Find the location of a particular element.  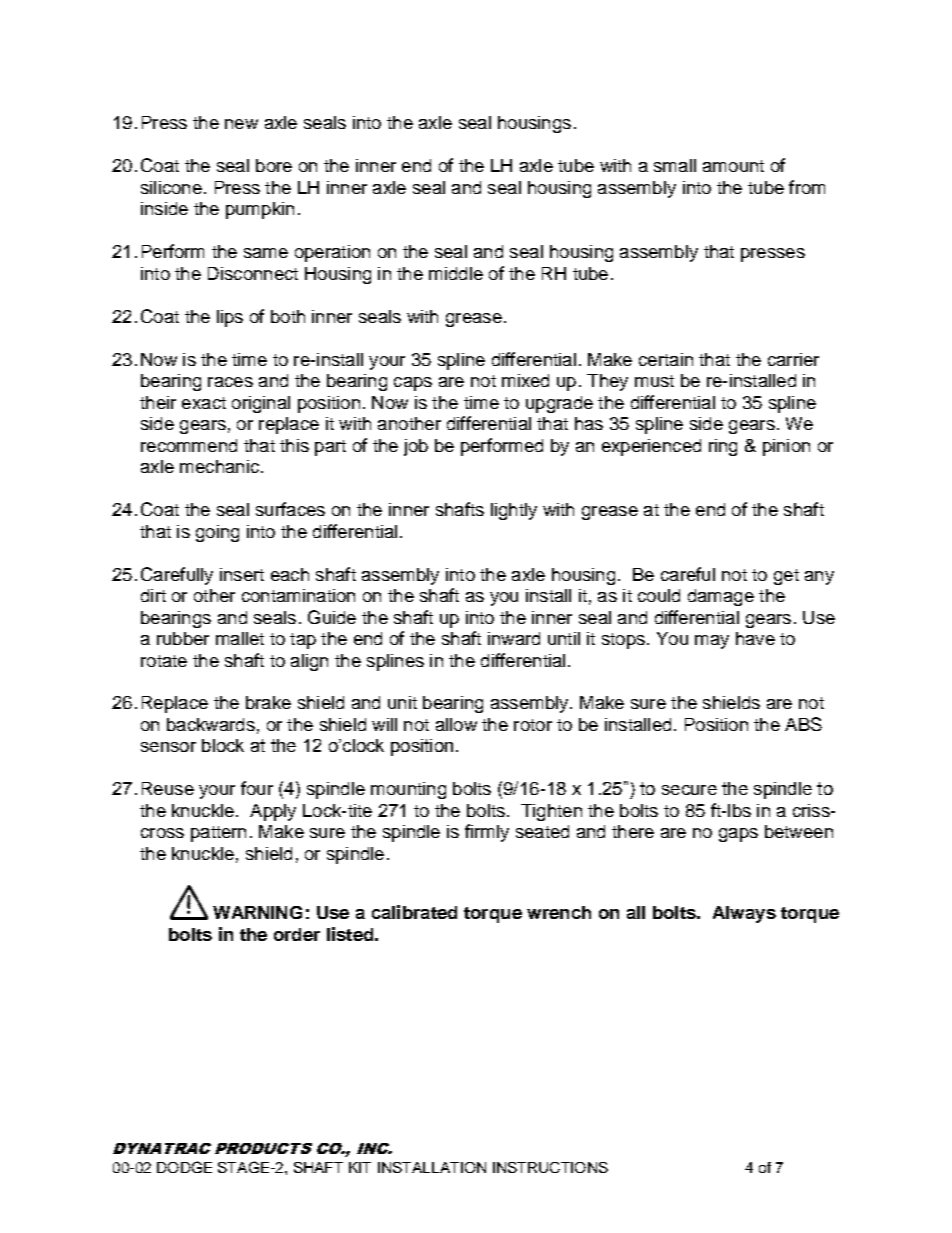

mechanic is located at coordinates (221, 466).
